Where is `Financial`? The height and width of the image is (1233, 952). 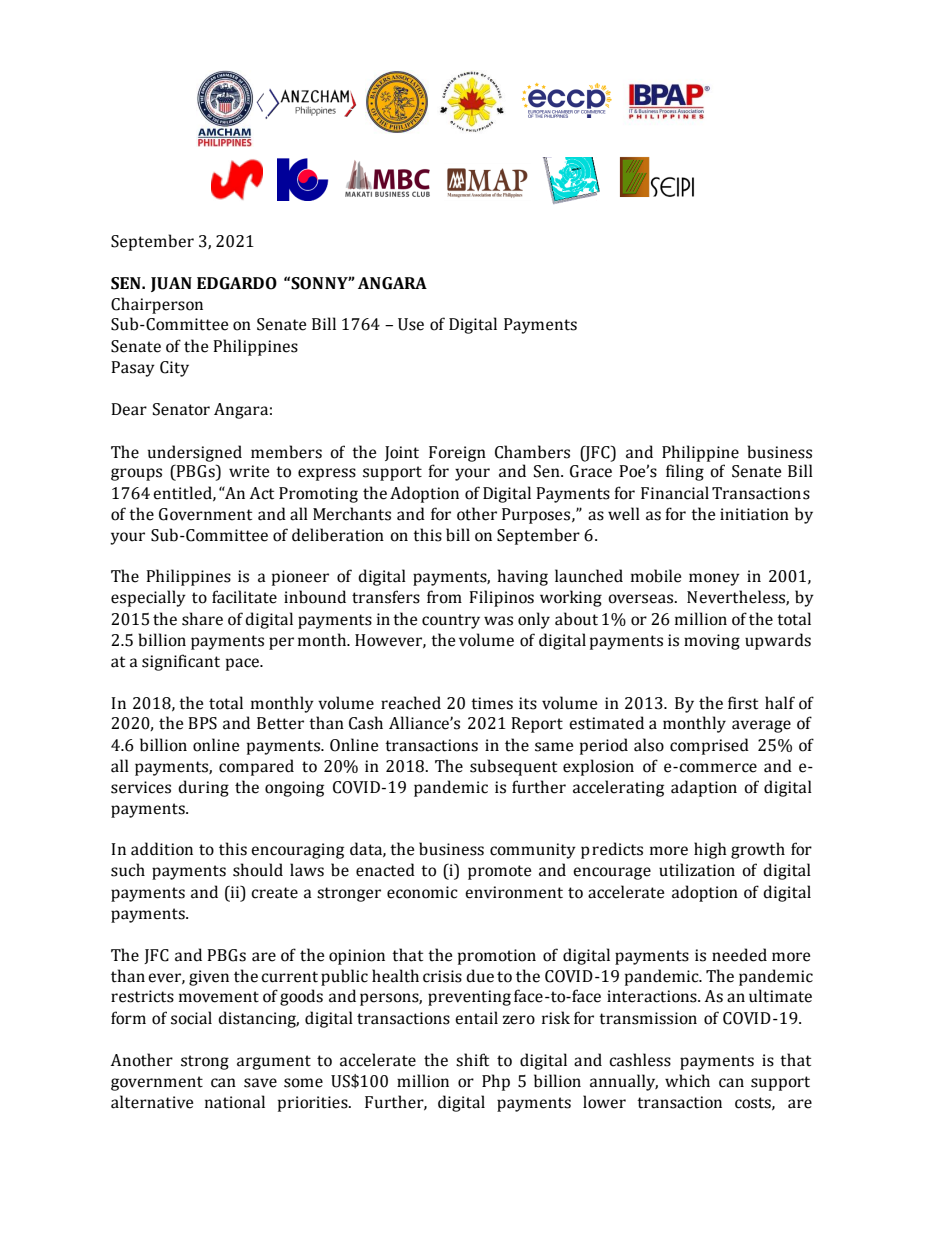
Financial is located at coordinates (675, 493).
